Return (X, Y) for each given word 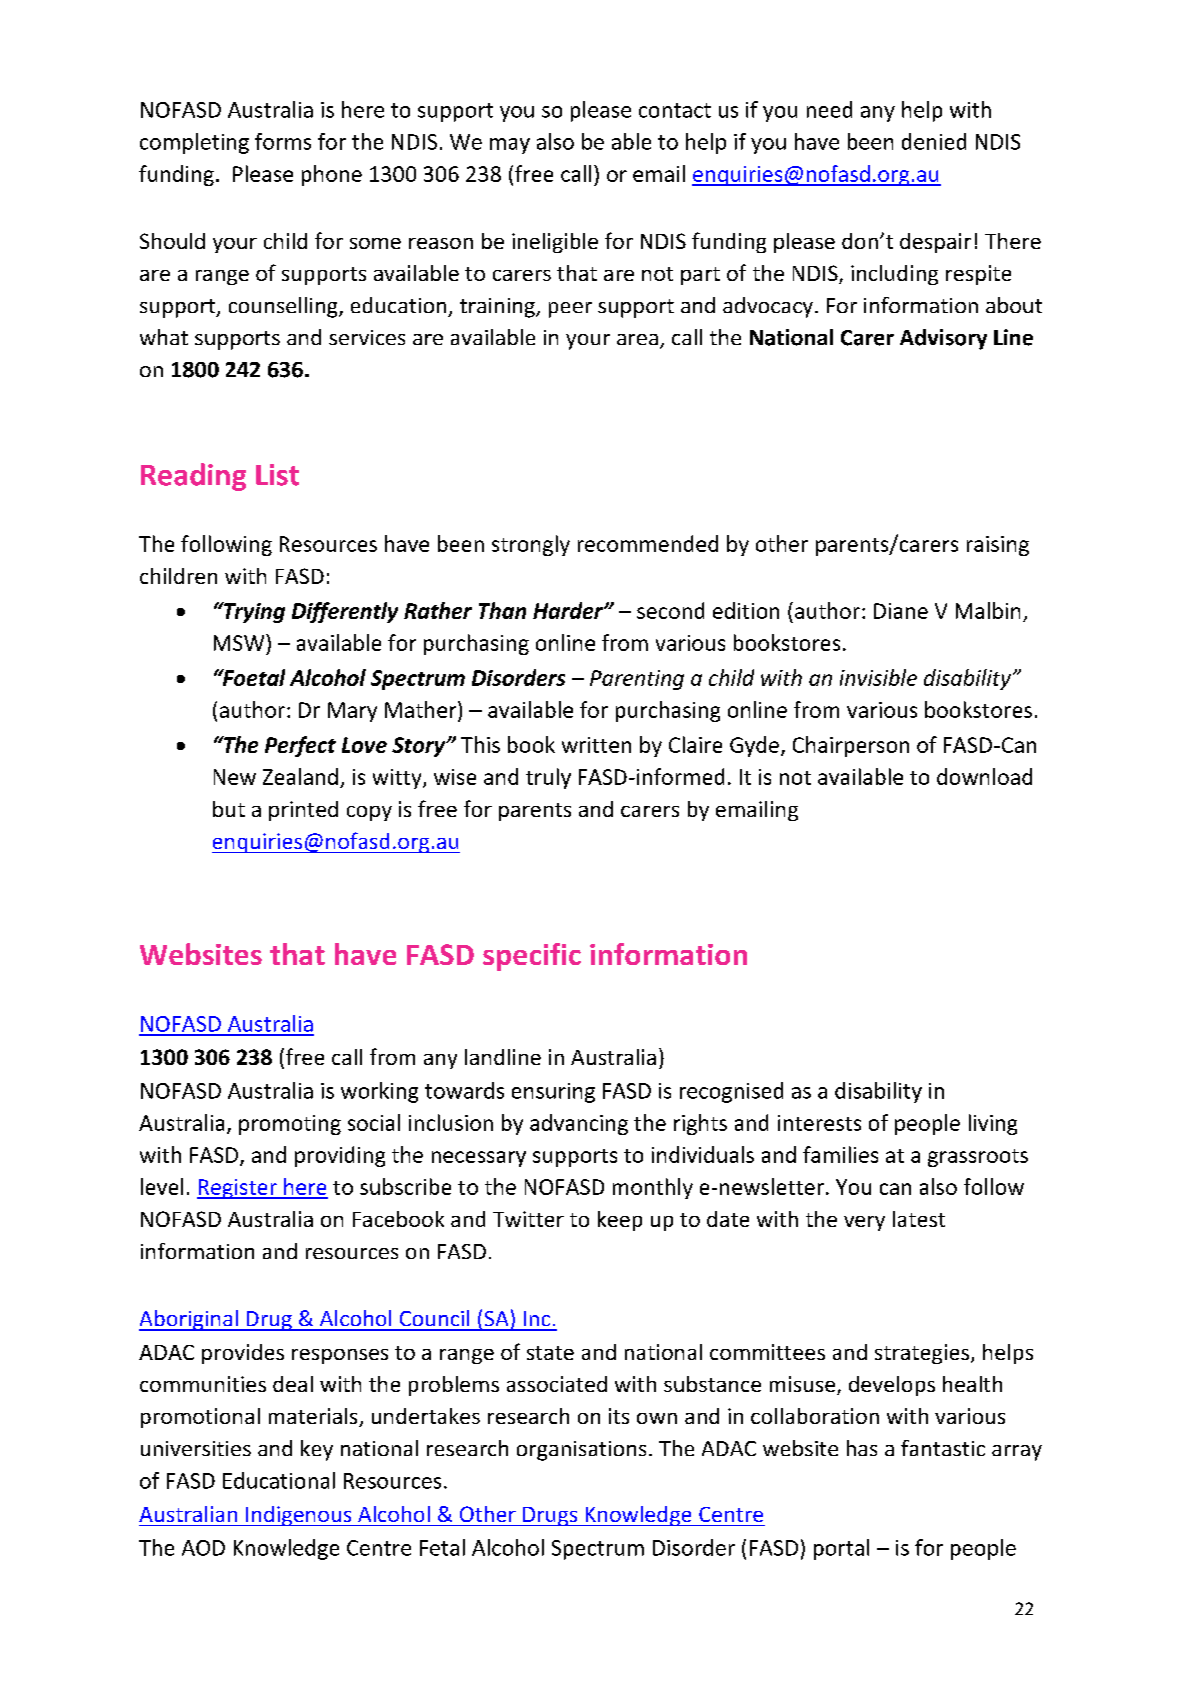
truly (548, 778)
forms (283, 141)
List (277, 475)
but (229, 809)
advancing (579, 1124)
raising (998, 546)
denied (934, 141)
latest (919, 1219)
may (510, 146)
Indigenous (299, 1516)
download (984, 776)
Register (238, 1189)
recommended (648, 543)
